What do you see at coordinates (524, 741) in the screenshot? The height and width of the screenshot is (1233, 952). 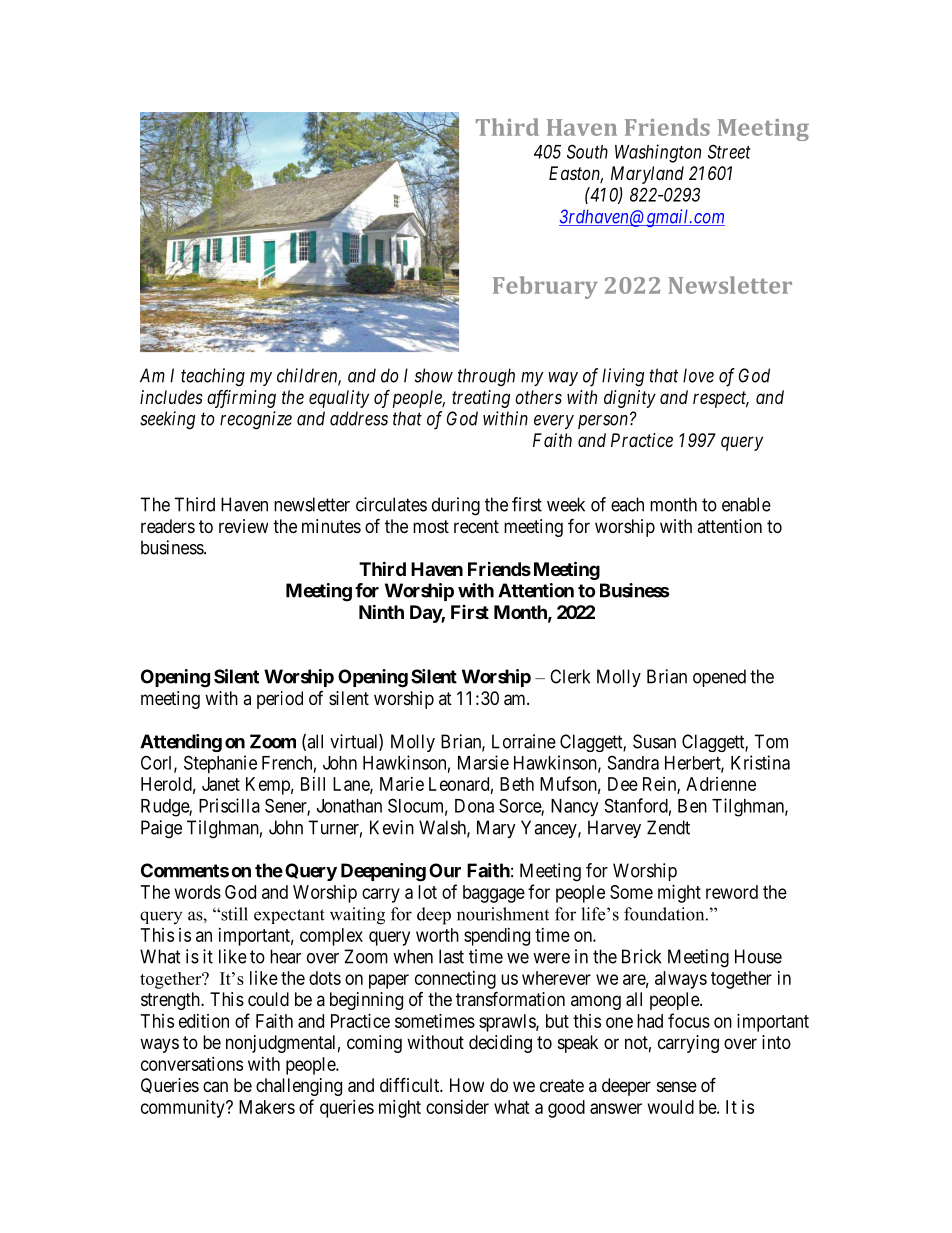 I see `Lorraine` at bounding box center [524, 741].
